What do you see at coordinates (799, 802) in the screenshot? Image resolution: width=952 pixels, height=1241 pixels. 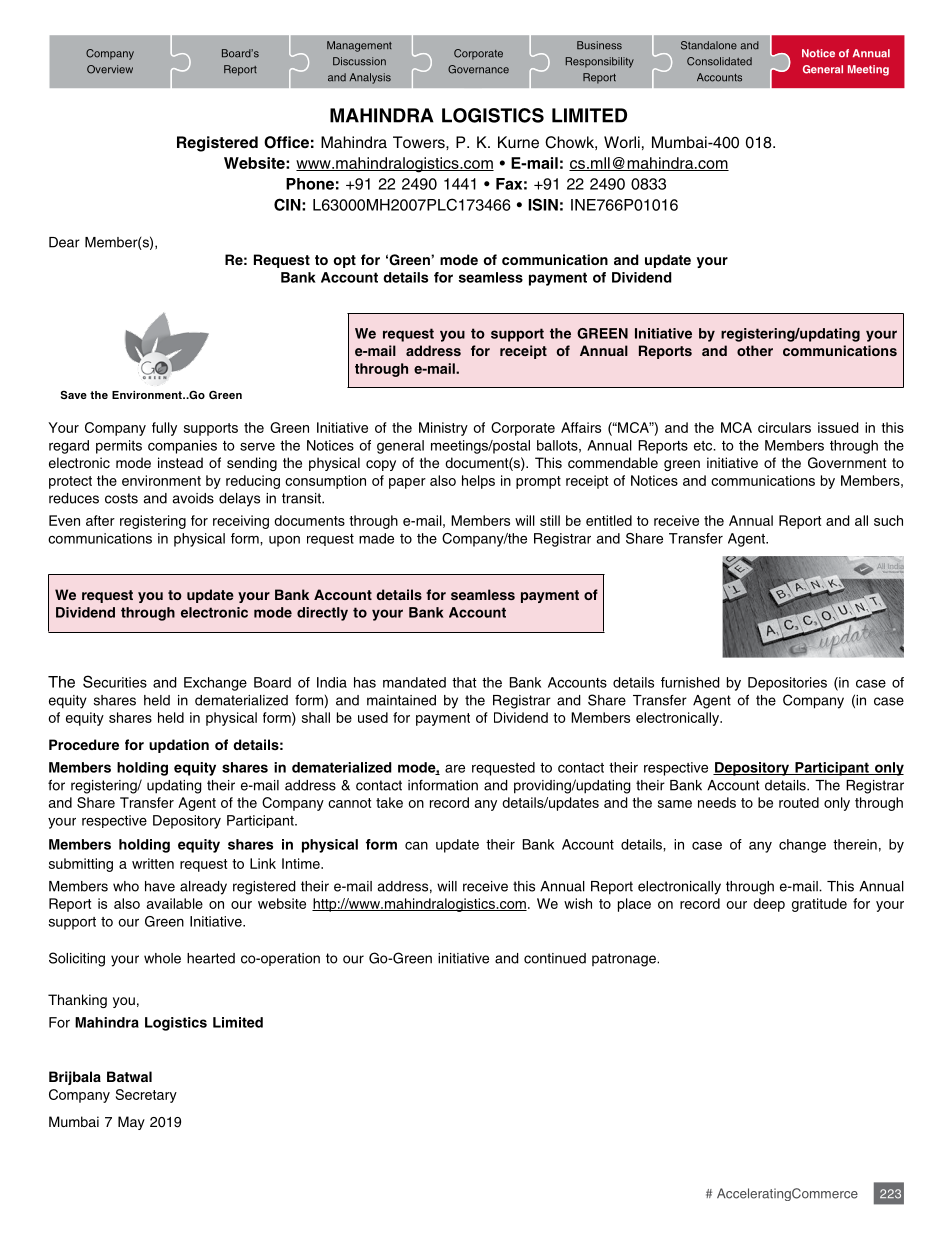 I see `routed` at bounding box center [799, 802].
